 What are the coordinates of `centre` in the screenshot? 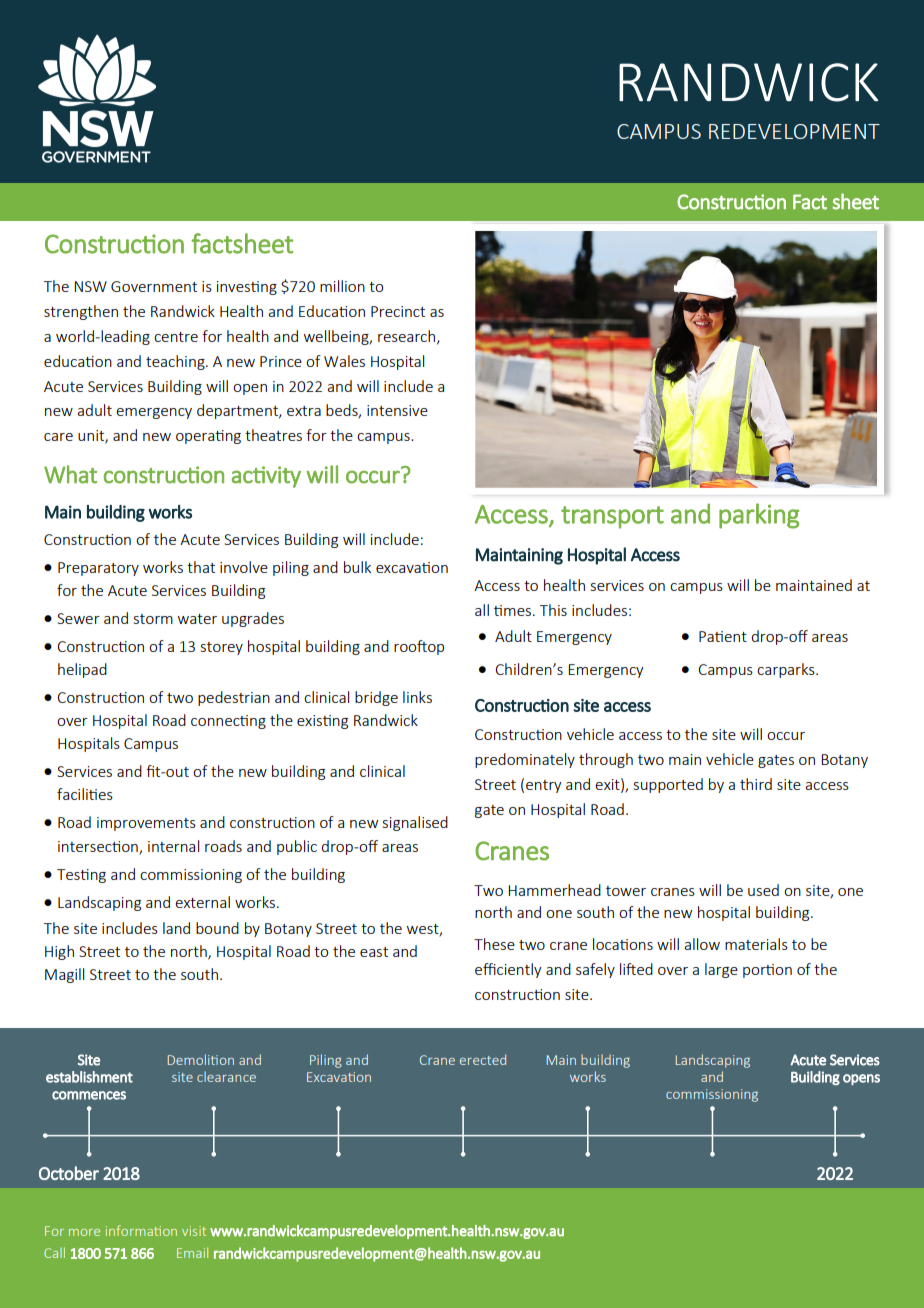 It's located at (176, 337).
